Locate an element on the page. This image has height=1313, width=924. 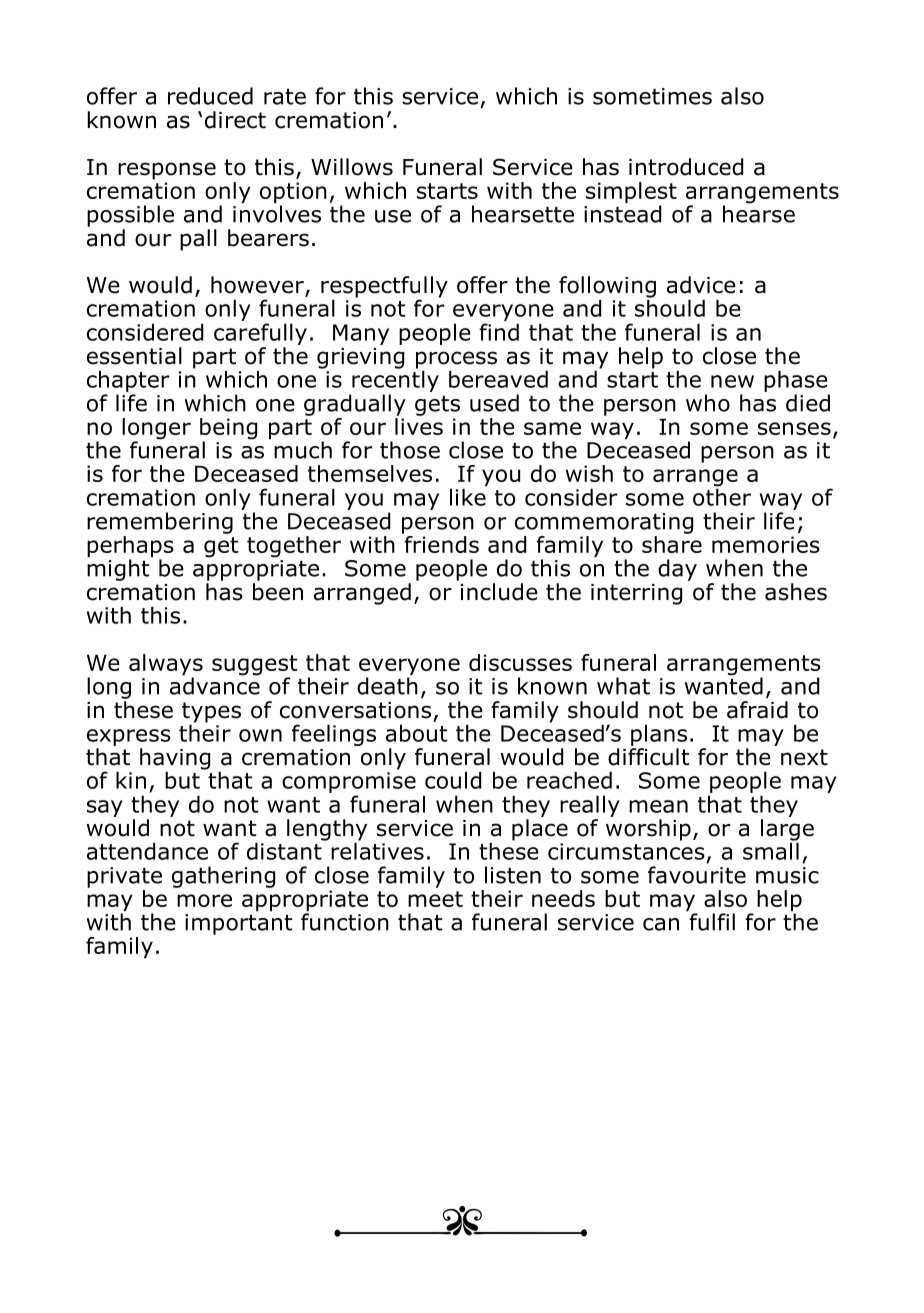
introduced is located at coordinates (686, 167).
